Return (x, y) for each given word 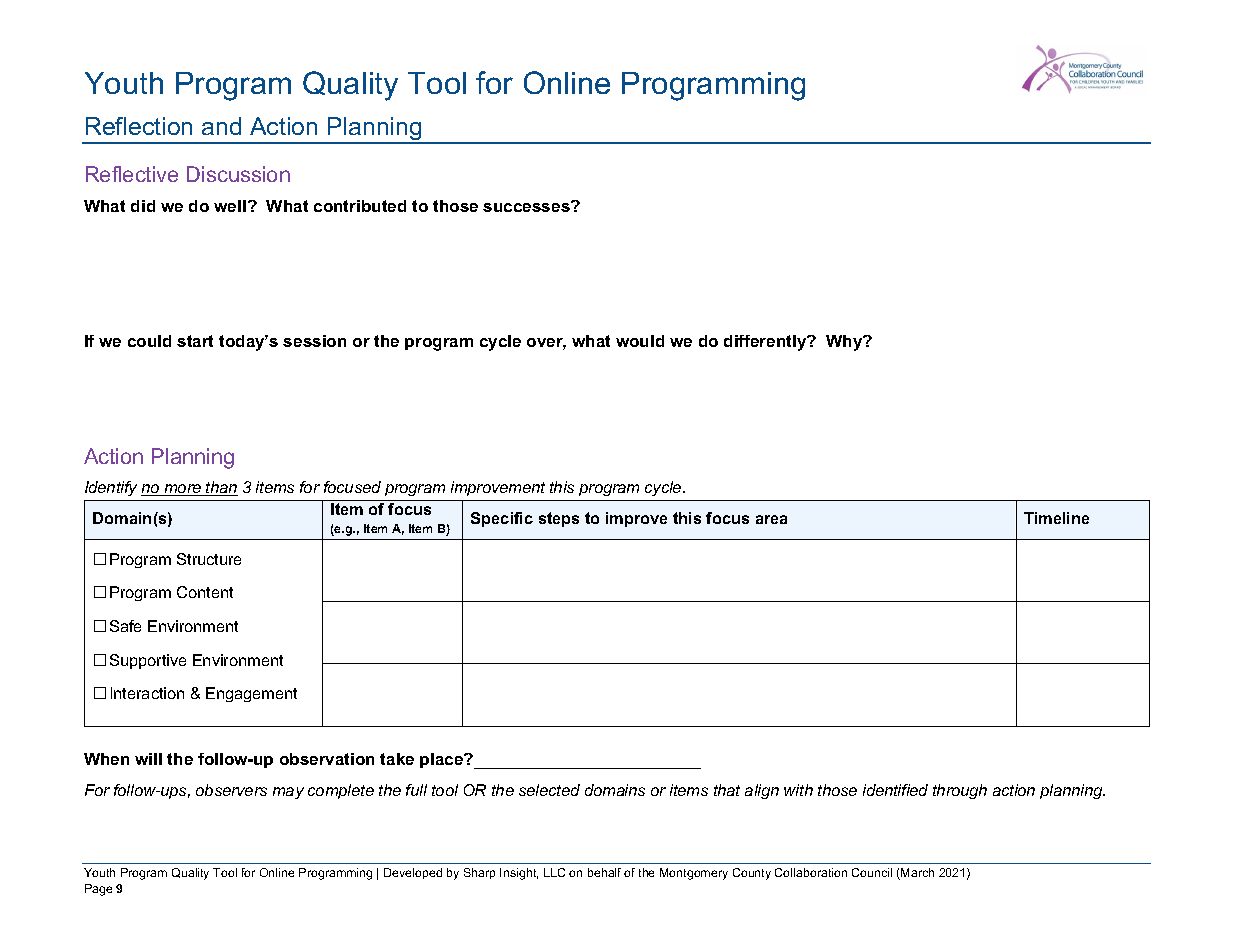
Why (845, 343)
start (195, 341)
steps (559, 519)
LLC (554, 872)
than (221, 488)
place (443, 760)
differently (766, 343)
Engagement (251, 694)
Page (98, 890)
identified (895, 790)
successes (527, 206)
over (546, 344)
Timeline (1056, 518)
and (221, 126)
